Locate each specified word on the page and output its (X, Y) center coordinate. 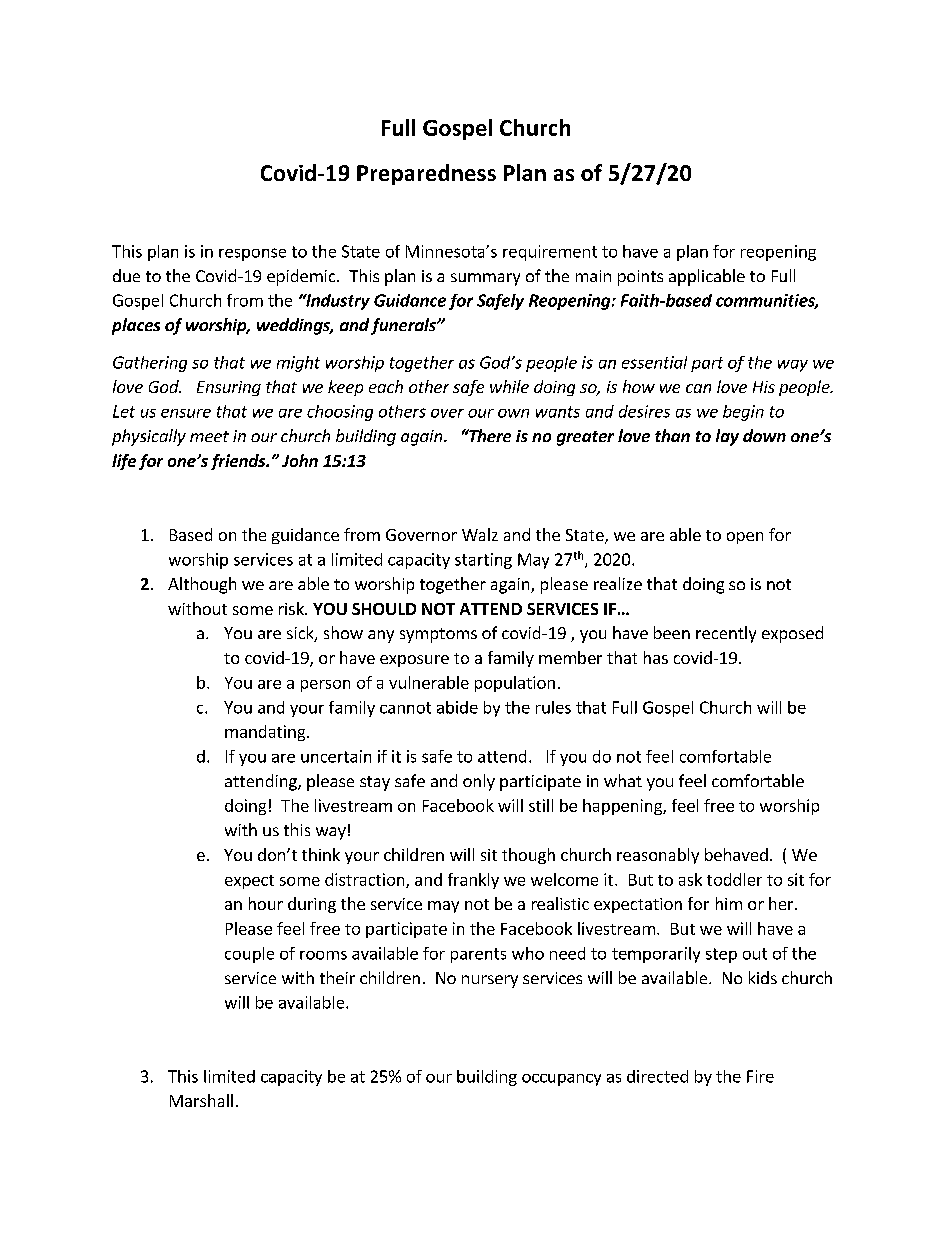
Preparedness (426, 174)
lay (727, 437)
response (252, 254)
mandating (266, 733)
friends (239, 462)
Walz (480, 534)
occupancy (561, 1080)
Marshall (201, 1100)
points (640, 278)
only (479, 782)
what (623, 780)
